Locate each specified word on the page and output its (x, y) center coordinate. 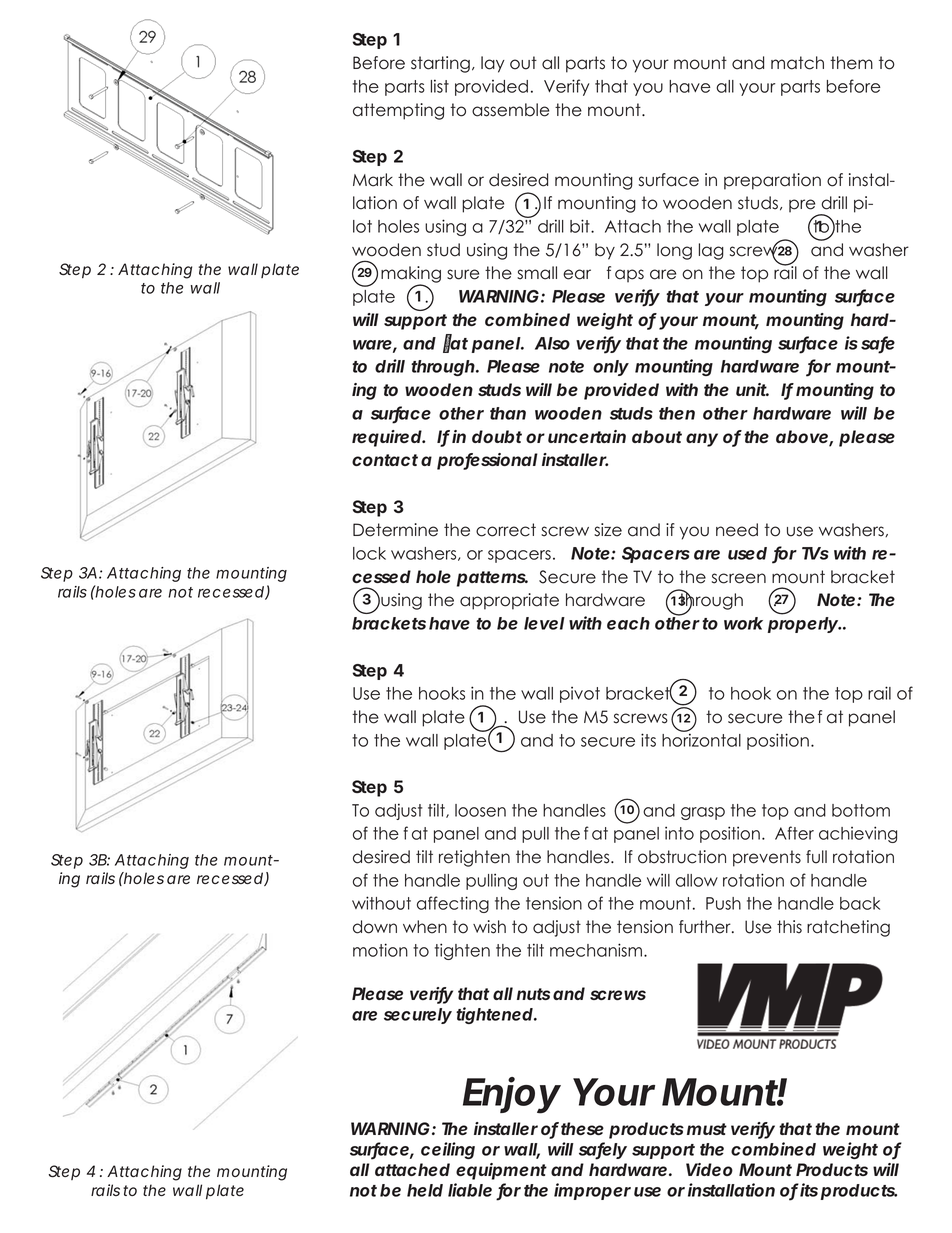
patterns (492, 579)
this (789, 927)
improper (592, 1191)
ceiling (448, 1150)
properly (803, 625)
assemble (510, 110)
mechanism (596, 950)
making (411, 276)
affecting (453, 904)
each (628, 623)
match (797, 63)
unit (752, 389)
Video (709, 1169)
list (440, 86)
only (611, 368)
